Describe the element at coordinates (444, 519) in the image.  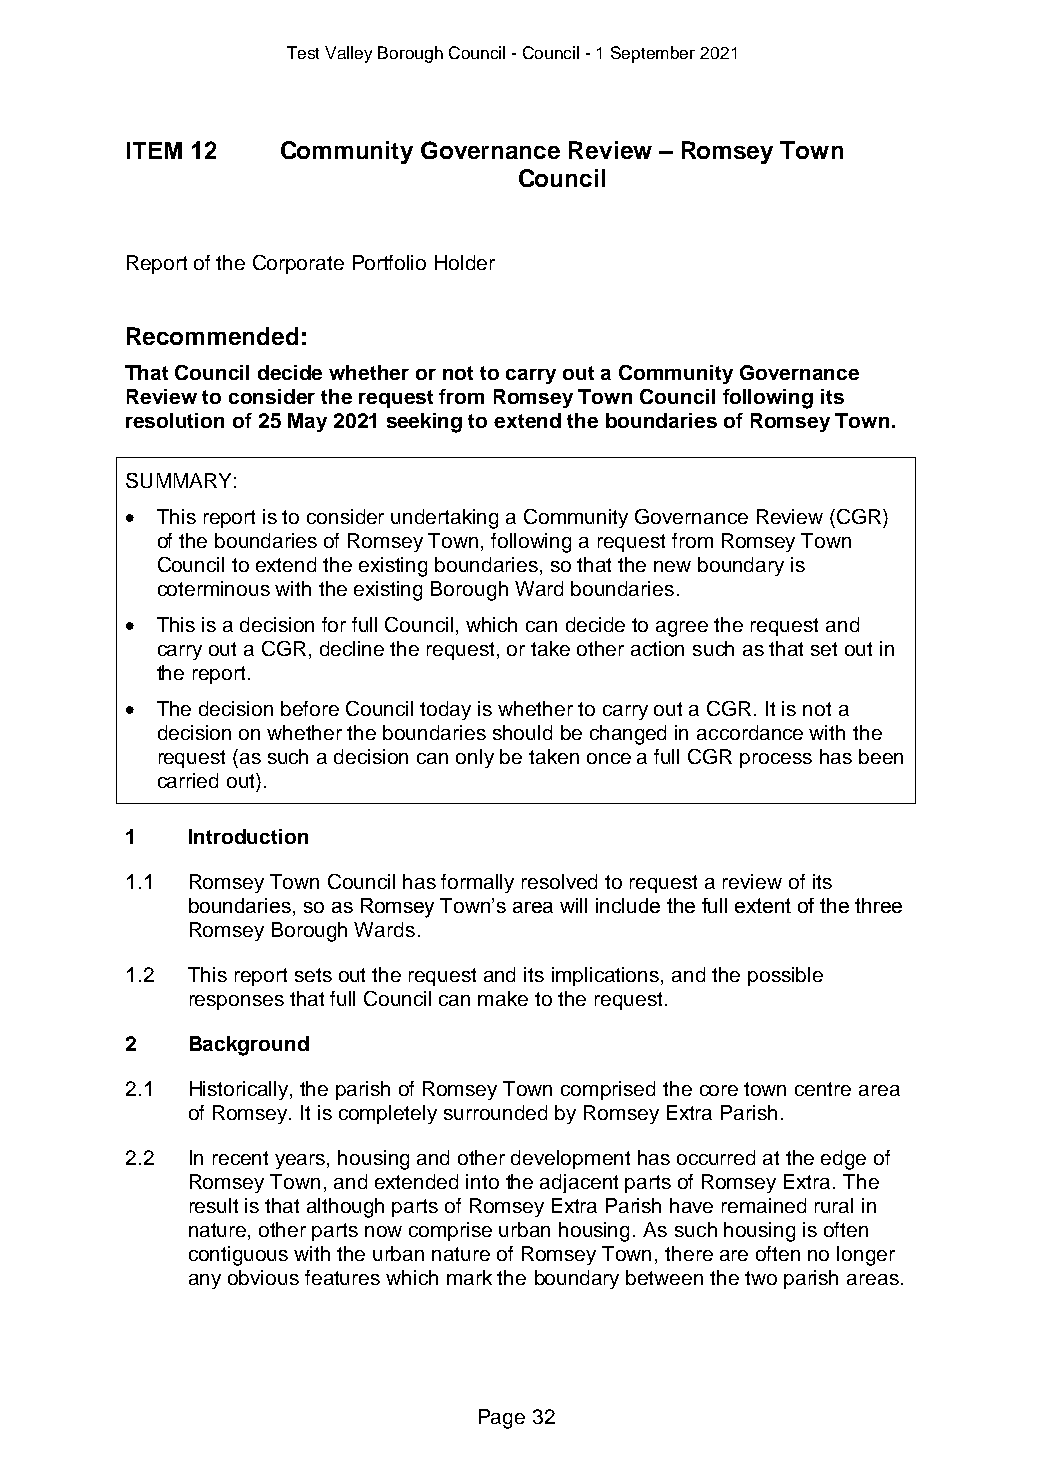
I see `undertaking` at that location.
